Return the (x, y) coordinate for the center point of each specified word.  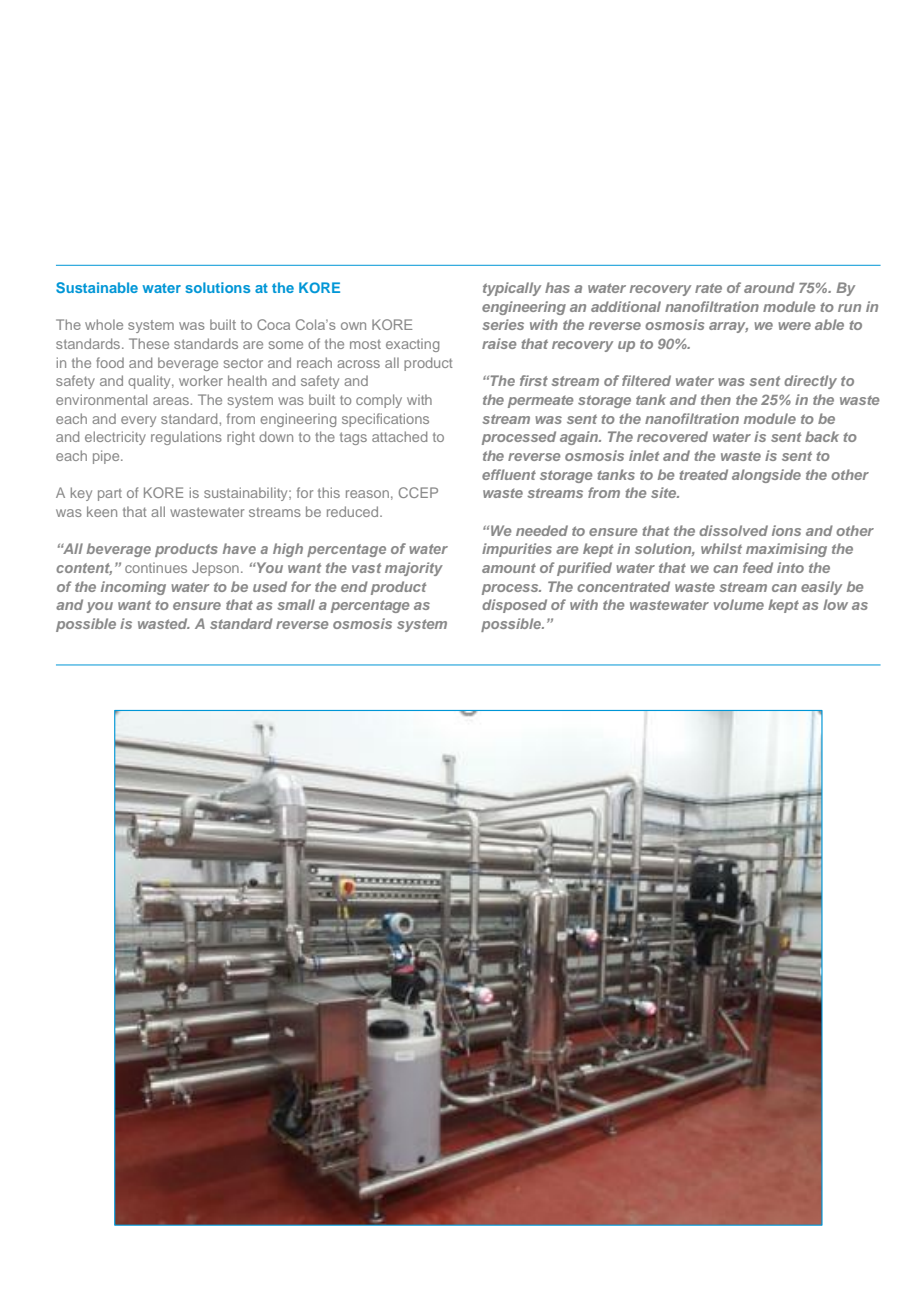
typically (512, 289)
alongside (766, 476)
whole (104, 324)
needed (542, 530)
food (110, 362)
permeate (541, 401)
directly (810, 382)
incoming (133, 588)
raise (499, 343)
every (138, 421)
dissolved (733, 530)
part (110, 495)
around (769, 287)
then (716, 399)
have (239, 548)
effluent (509, 474)
